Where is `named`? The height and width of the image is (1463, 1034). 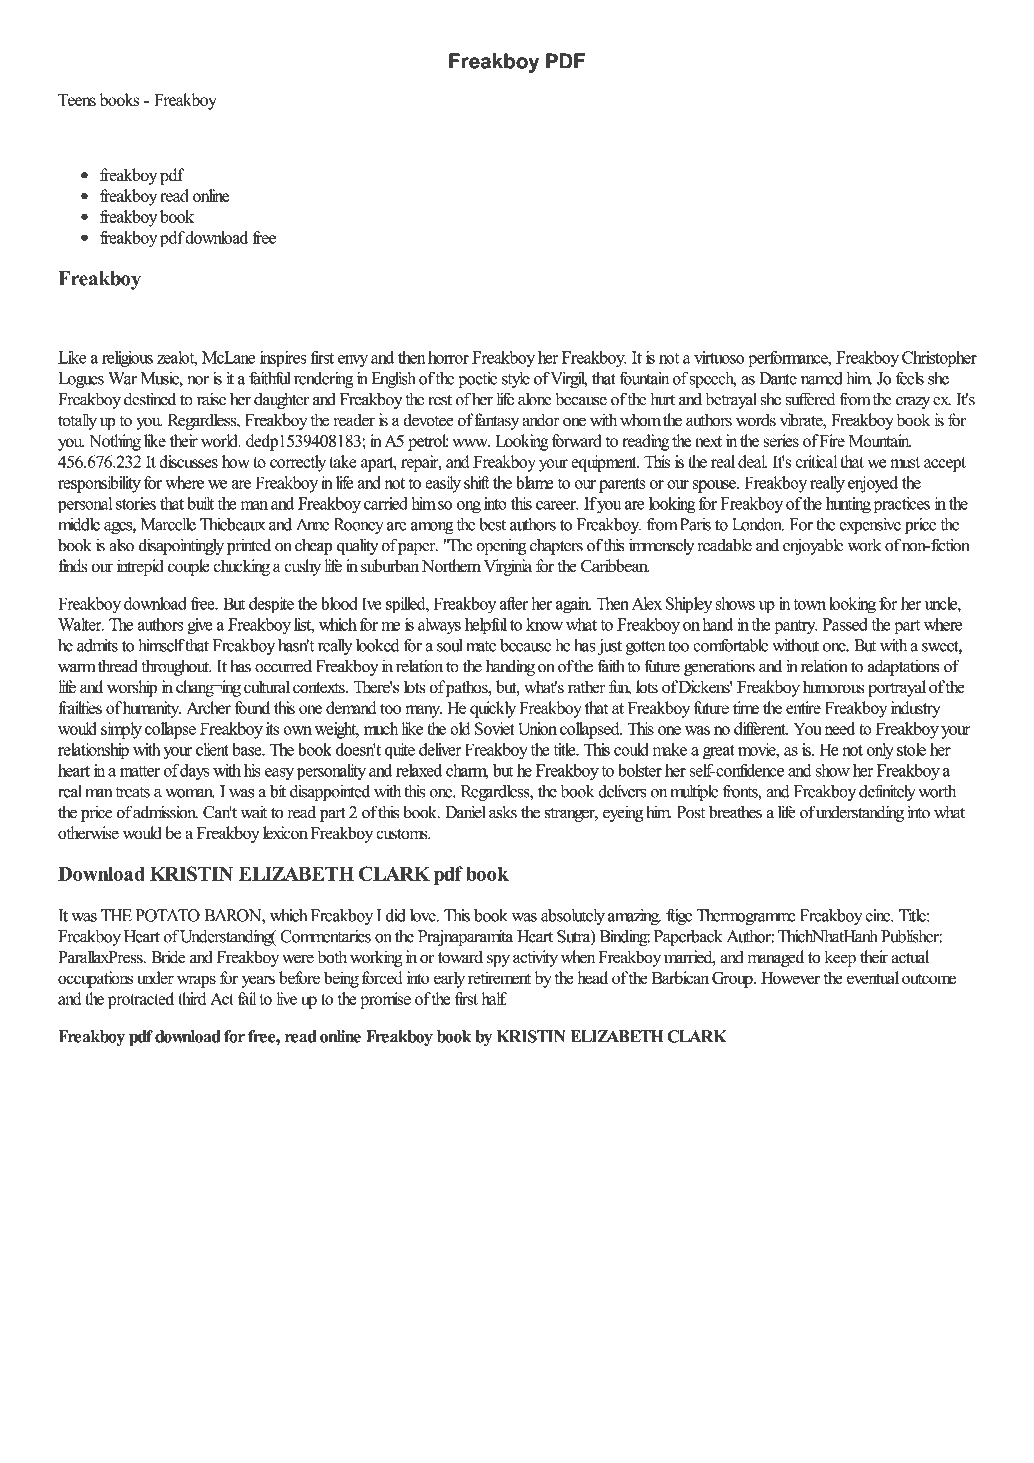 named is located at coordinates (822, 378).
